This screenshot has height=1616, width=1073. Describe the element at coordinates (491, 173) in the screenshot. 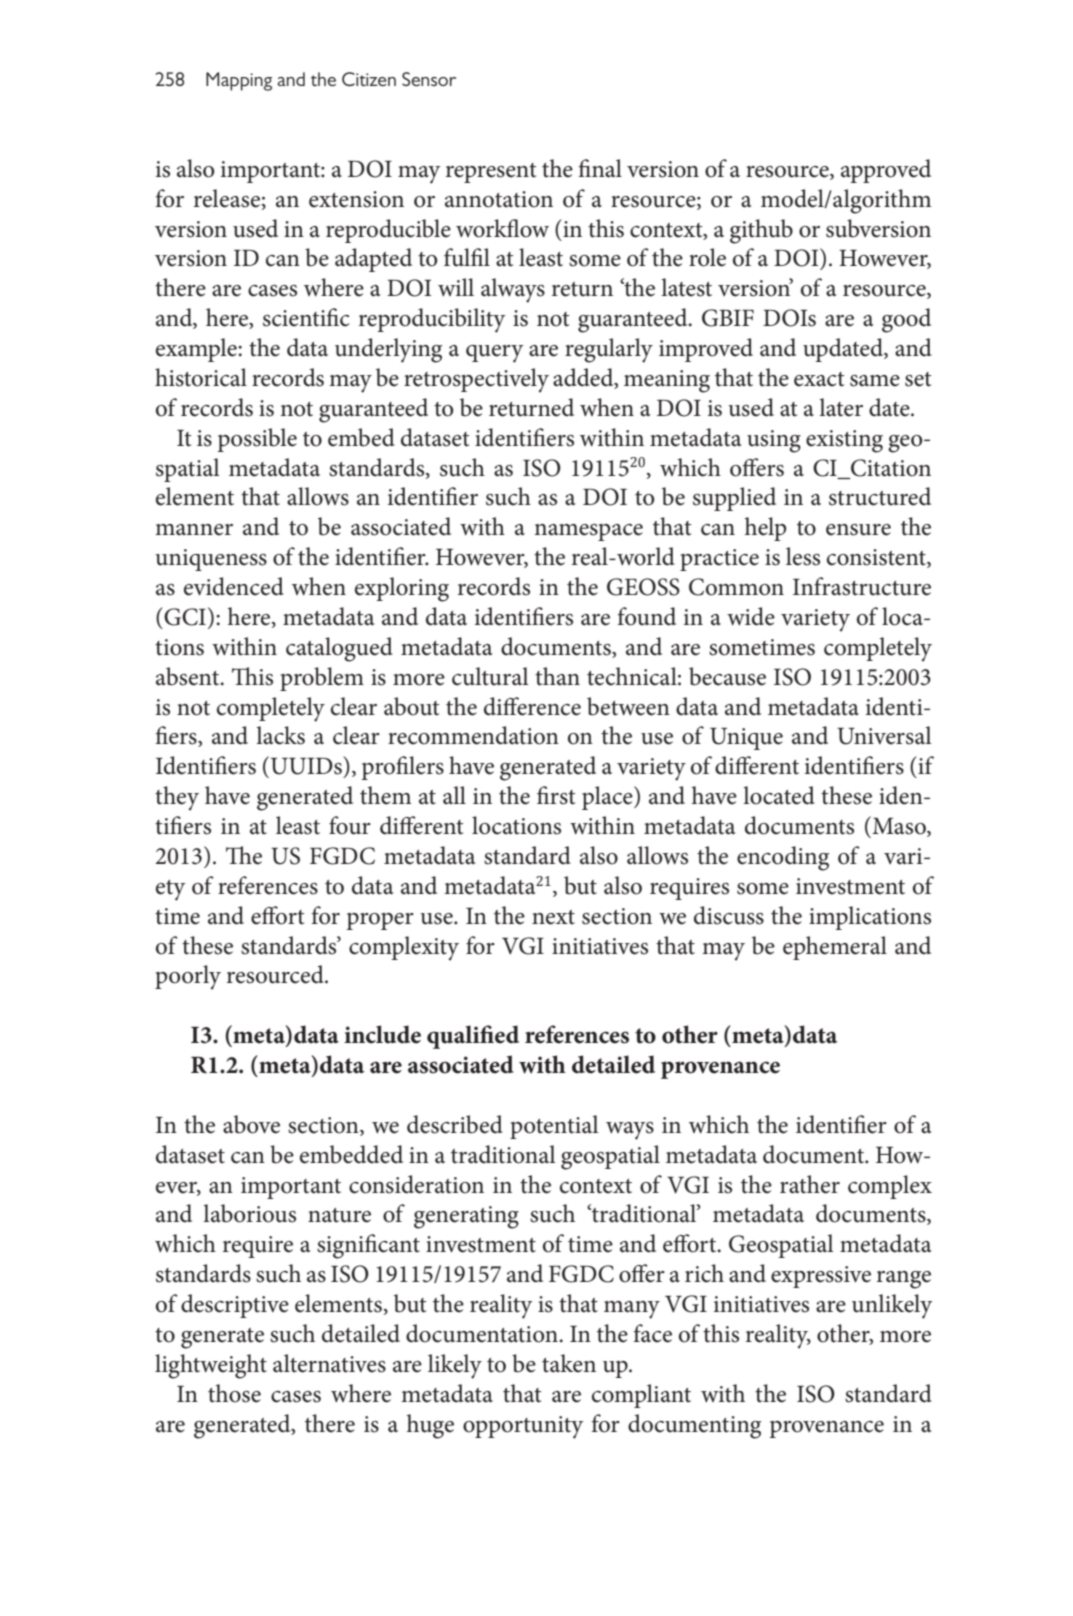

I see `represent` at that location.
